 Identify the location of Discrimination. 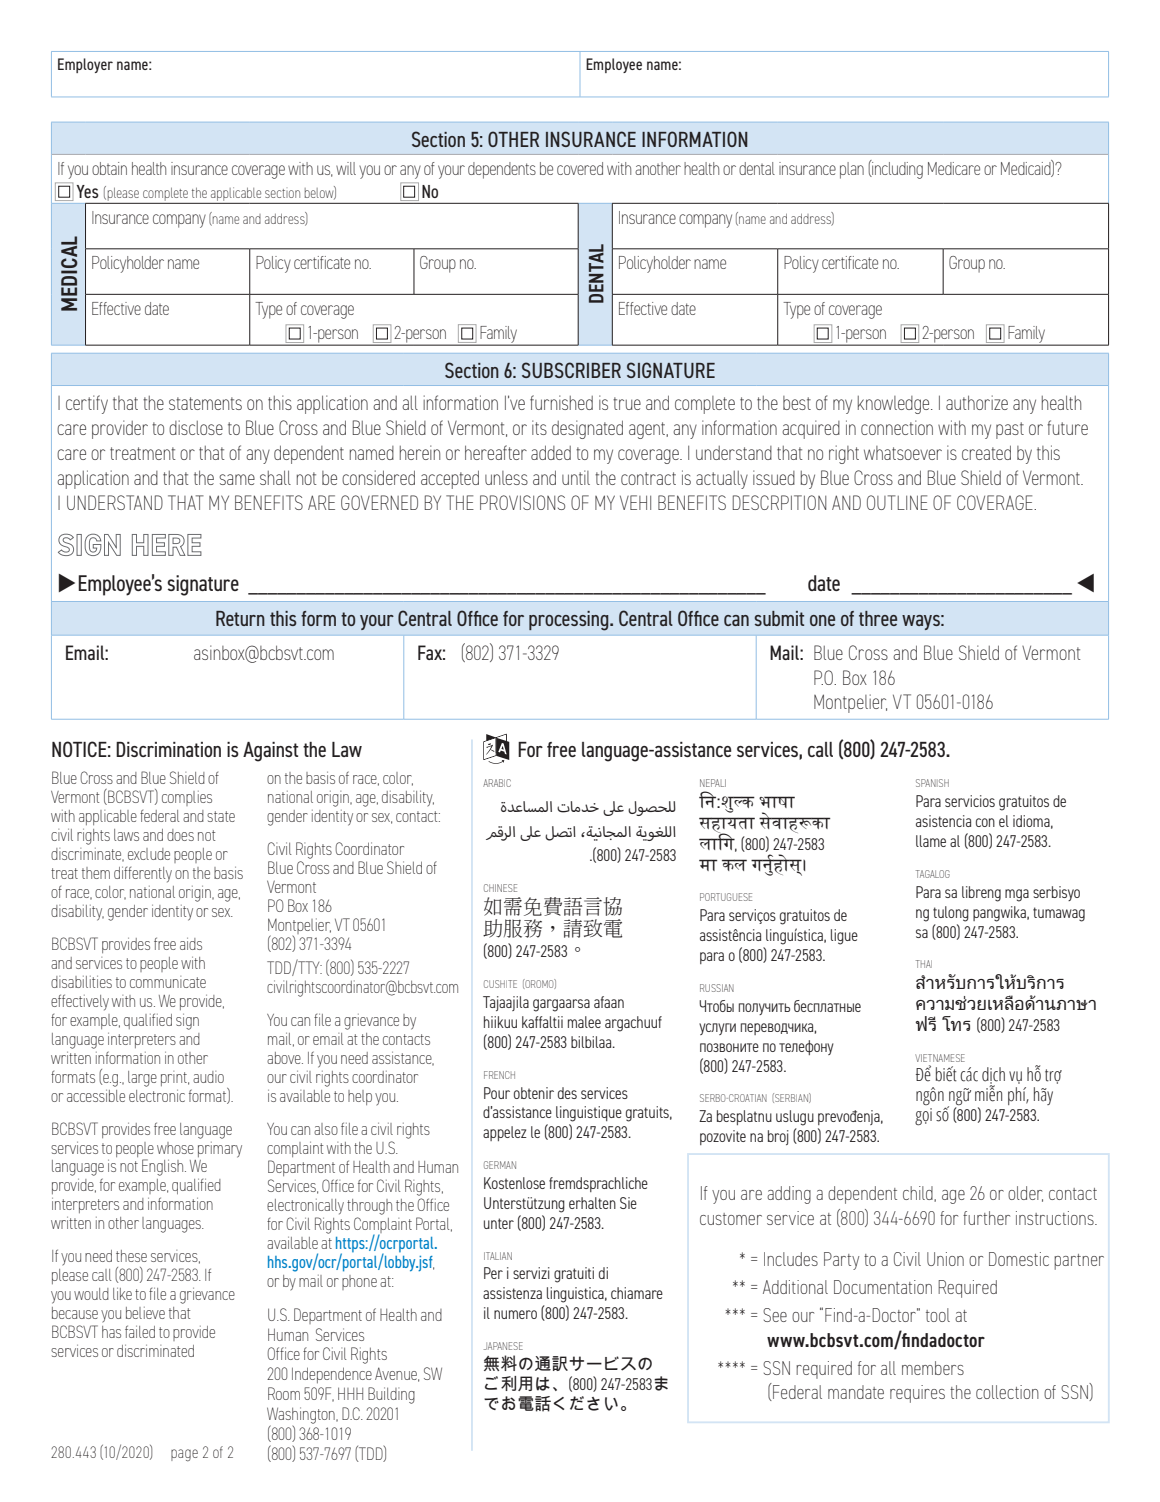
(168, 749).
